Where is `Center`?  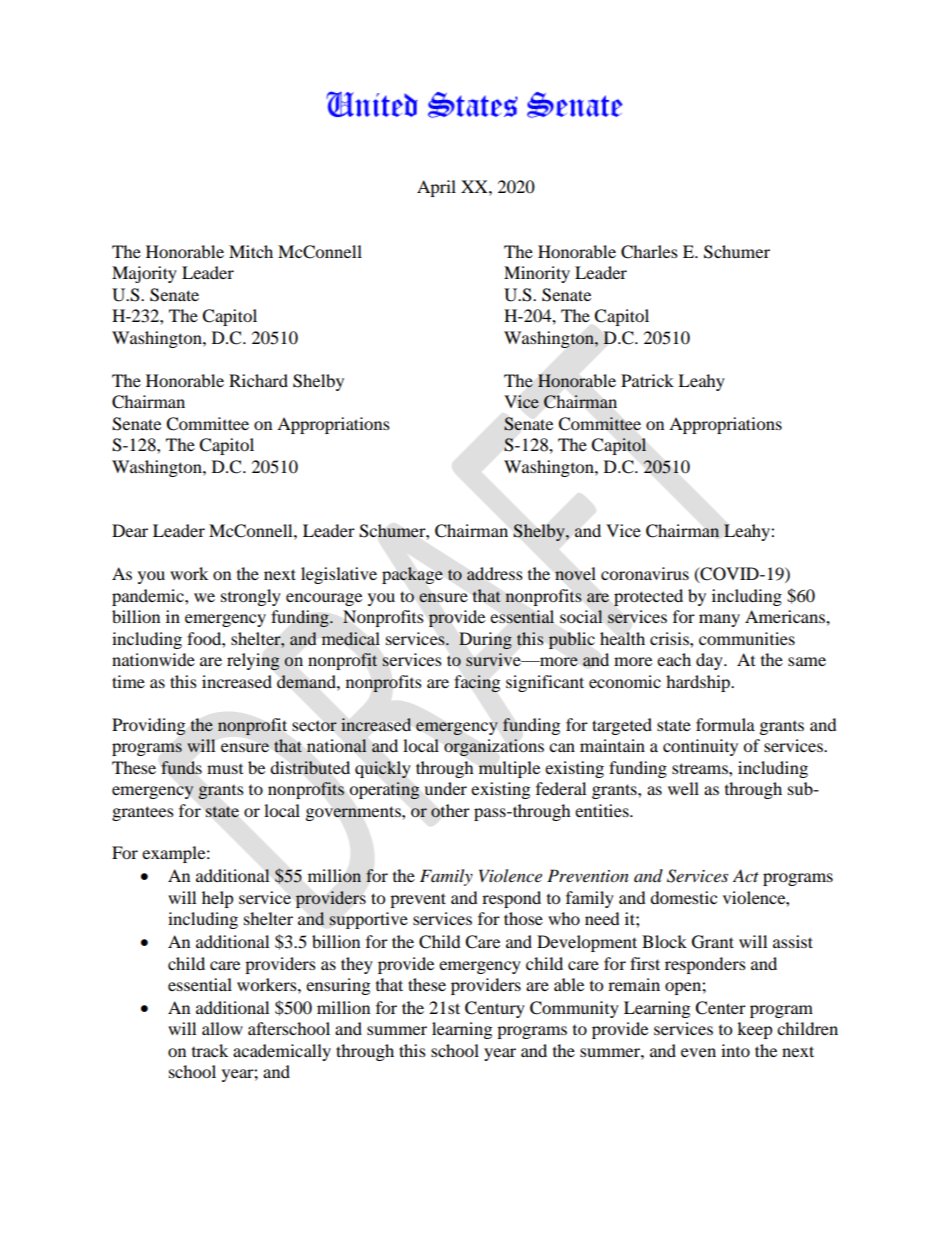 Center is located at coordinates (720, 1008).
